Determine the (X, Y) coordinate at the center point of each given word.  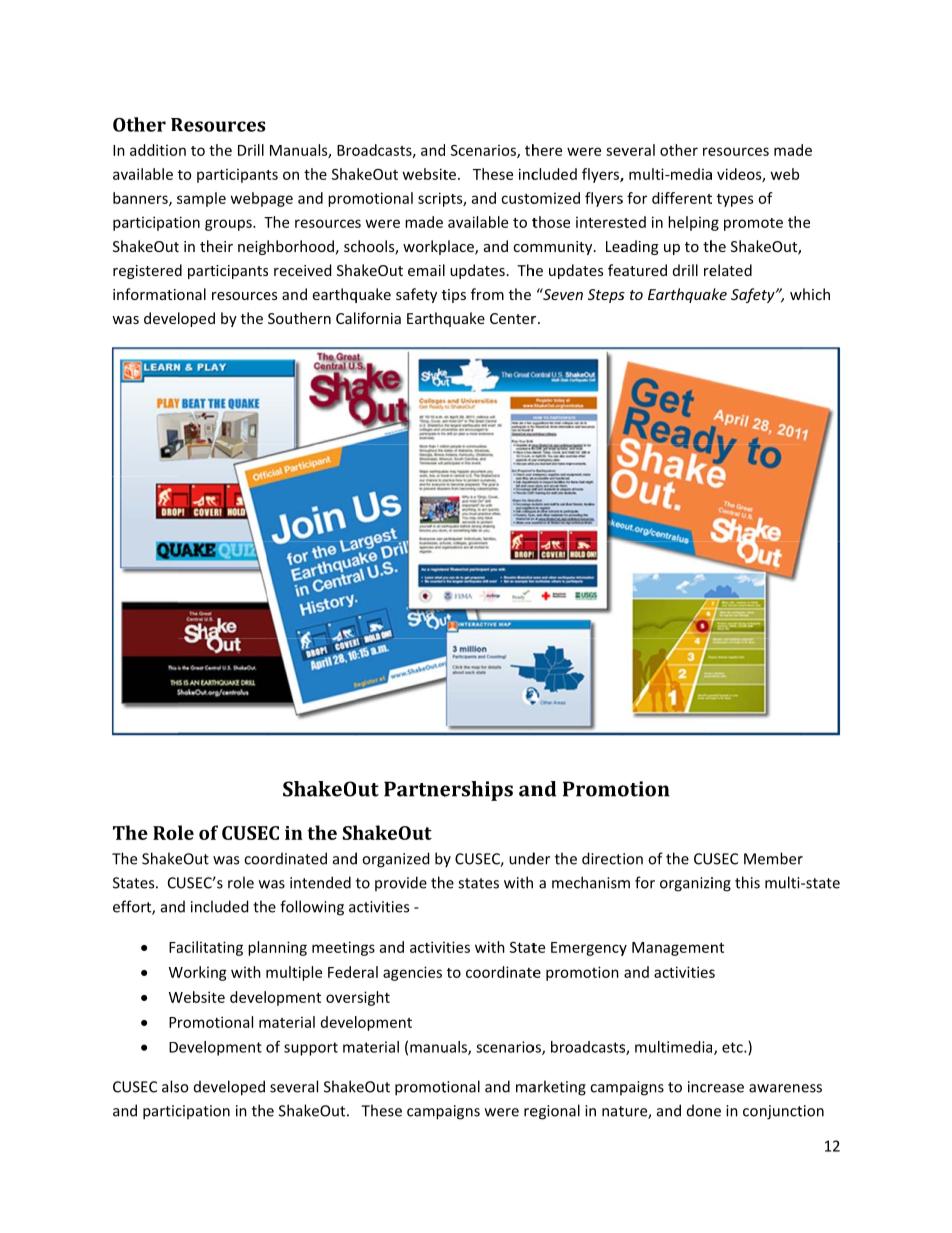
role (241, 882)
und (523, 858)
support (311, 1049)
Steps (606, 296)
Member (773, 858)
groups (229, 225)
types (735, 200)
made (424, 222)
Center (513, 318)
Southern (299, 318)
